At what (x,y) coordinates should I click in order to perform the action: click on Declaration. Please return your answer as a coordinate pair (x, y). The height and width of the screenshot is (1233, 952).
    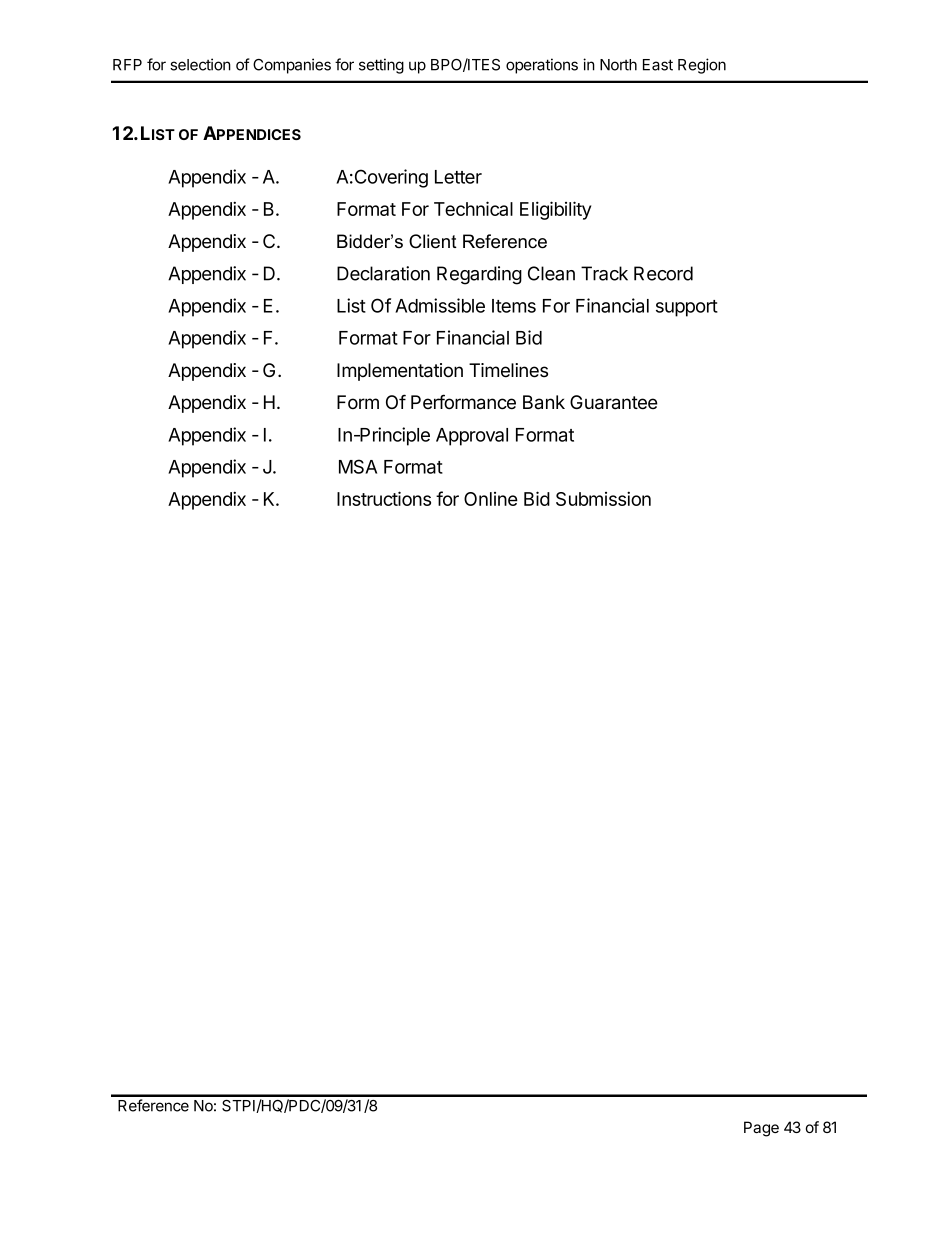
    Looking at the image, I should click on (383, 273).
